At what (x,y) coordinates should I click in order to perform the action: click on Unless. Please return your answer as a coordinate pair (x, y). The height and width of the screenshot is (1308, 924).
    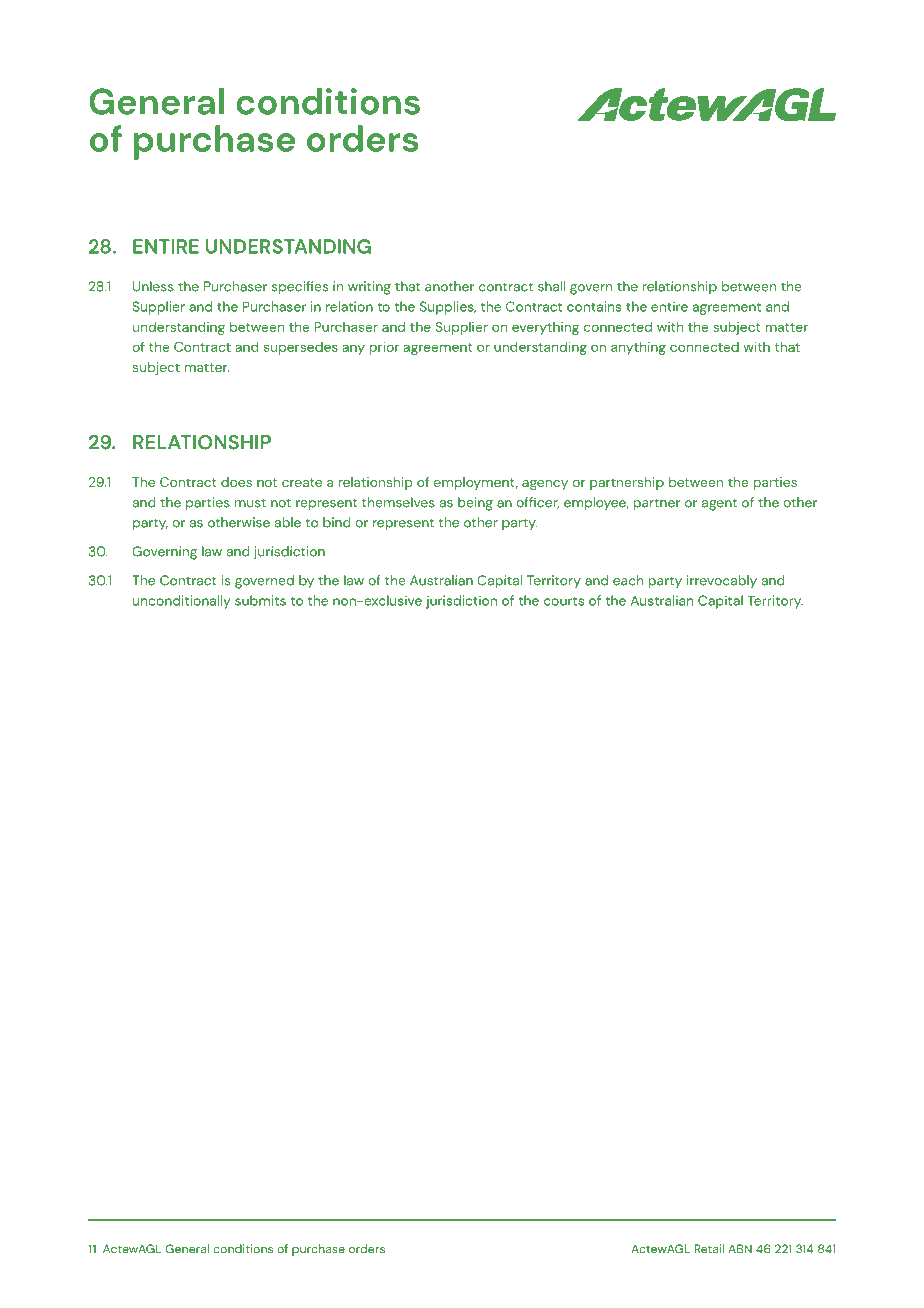
    Looking at the image, I should click on (153, 286).
